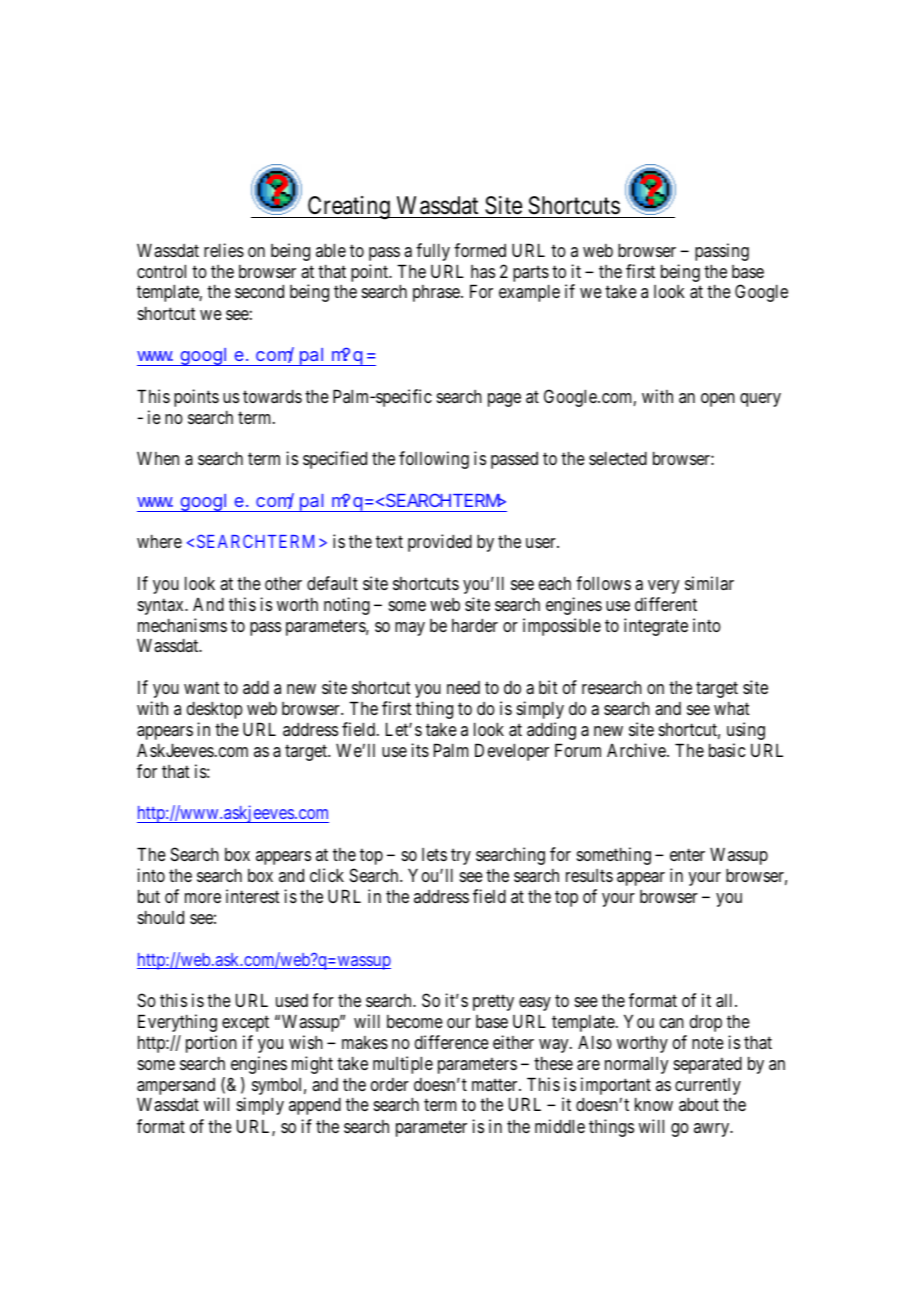 This image has height=1308, width=924. What do you see at coordinates (176, 1088) in the image?
I see `ampersand` at bounding box center [176, 1088].
